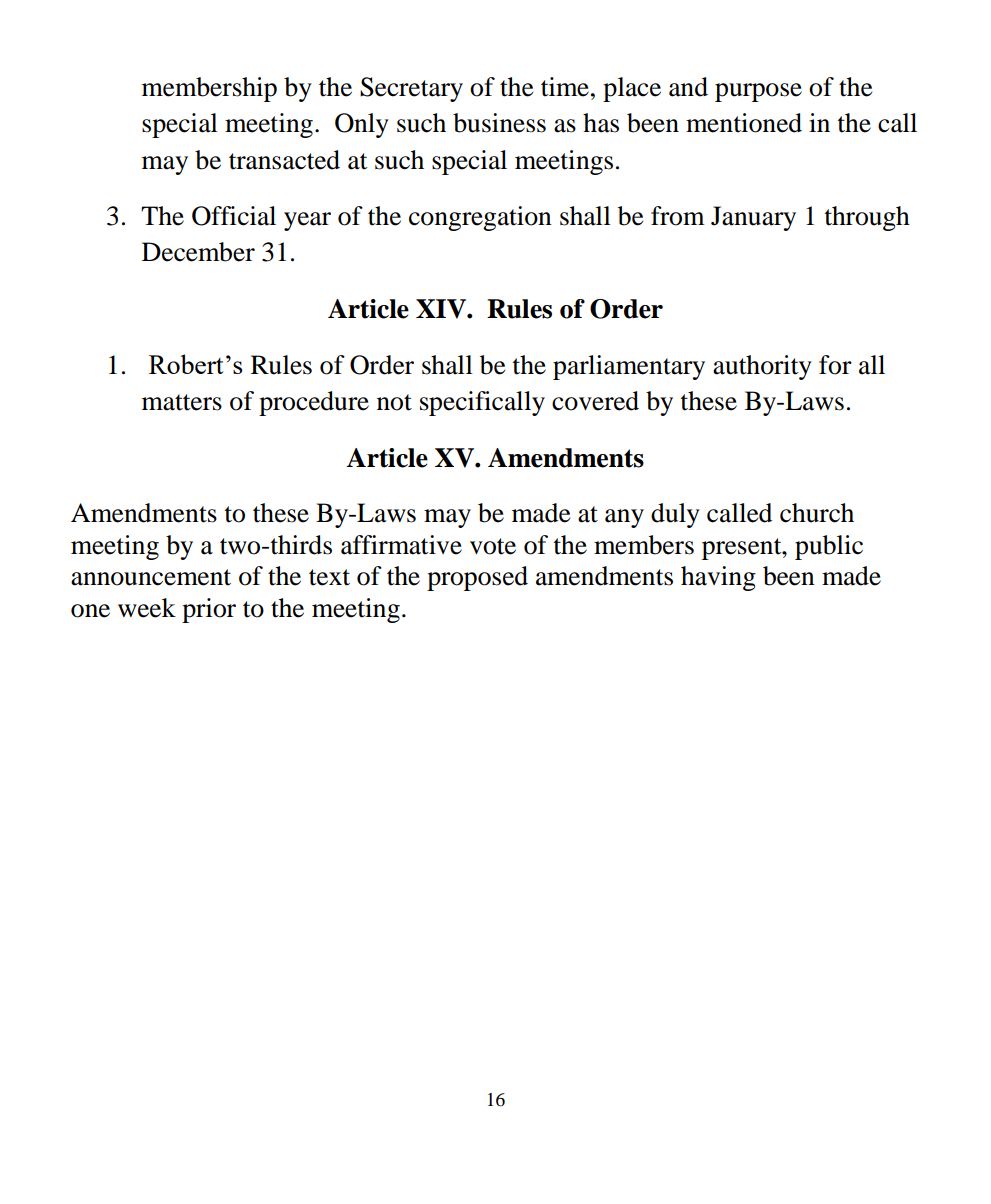 The image size is (991, 1204). I want to click on purpose, so click(758, 92).
